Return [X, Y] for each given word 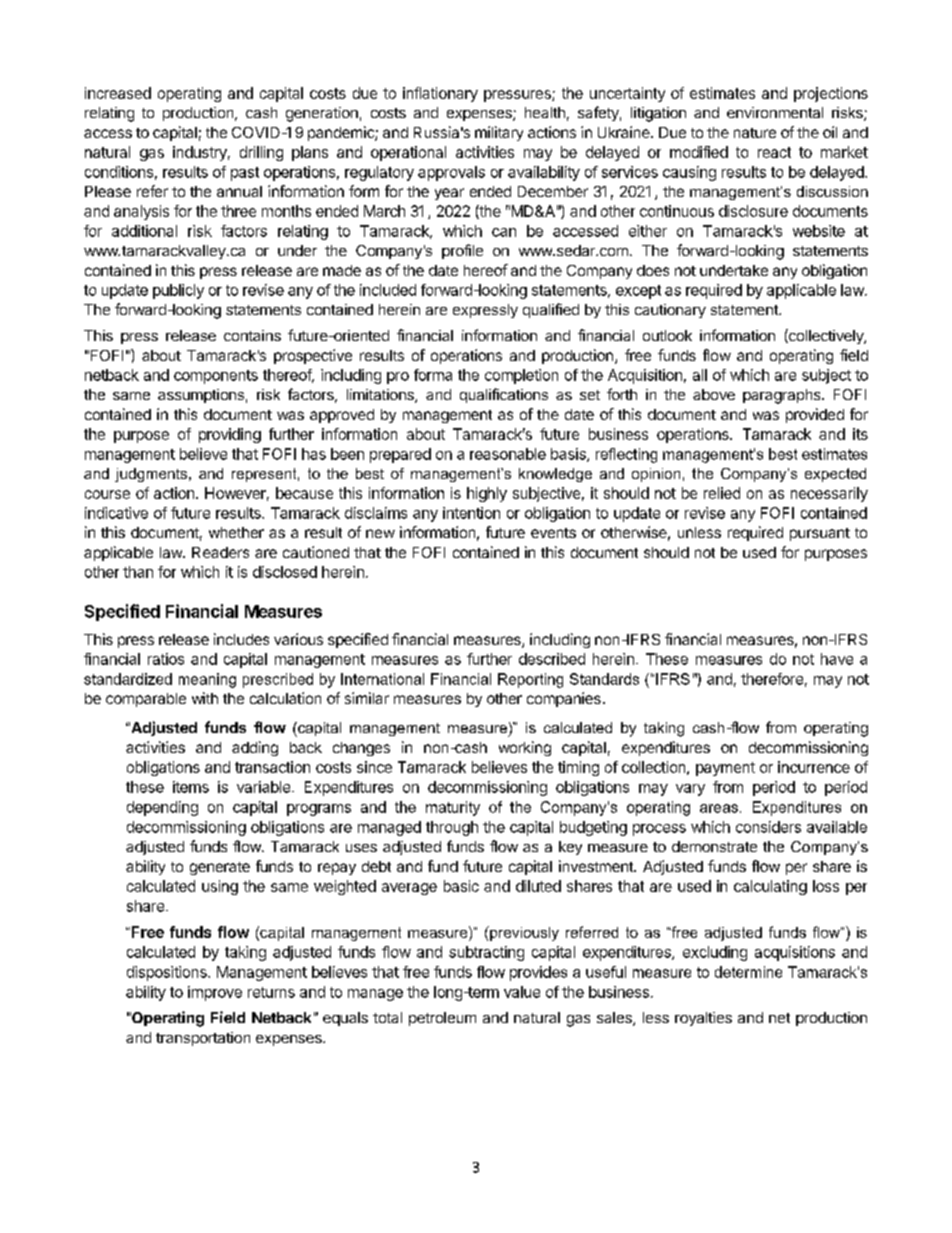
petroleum [442, 1019]
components [216, 377]
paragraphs [783, 396]
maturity [453, 808]
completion [521, 376]
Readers [220, 552]
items [191, 787]
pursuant [820, 534]
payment [725, 769]
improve [215, 993]
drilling [261, 153]
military [499, 133]
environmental [775, 112]
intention [471, 513]
